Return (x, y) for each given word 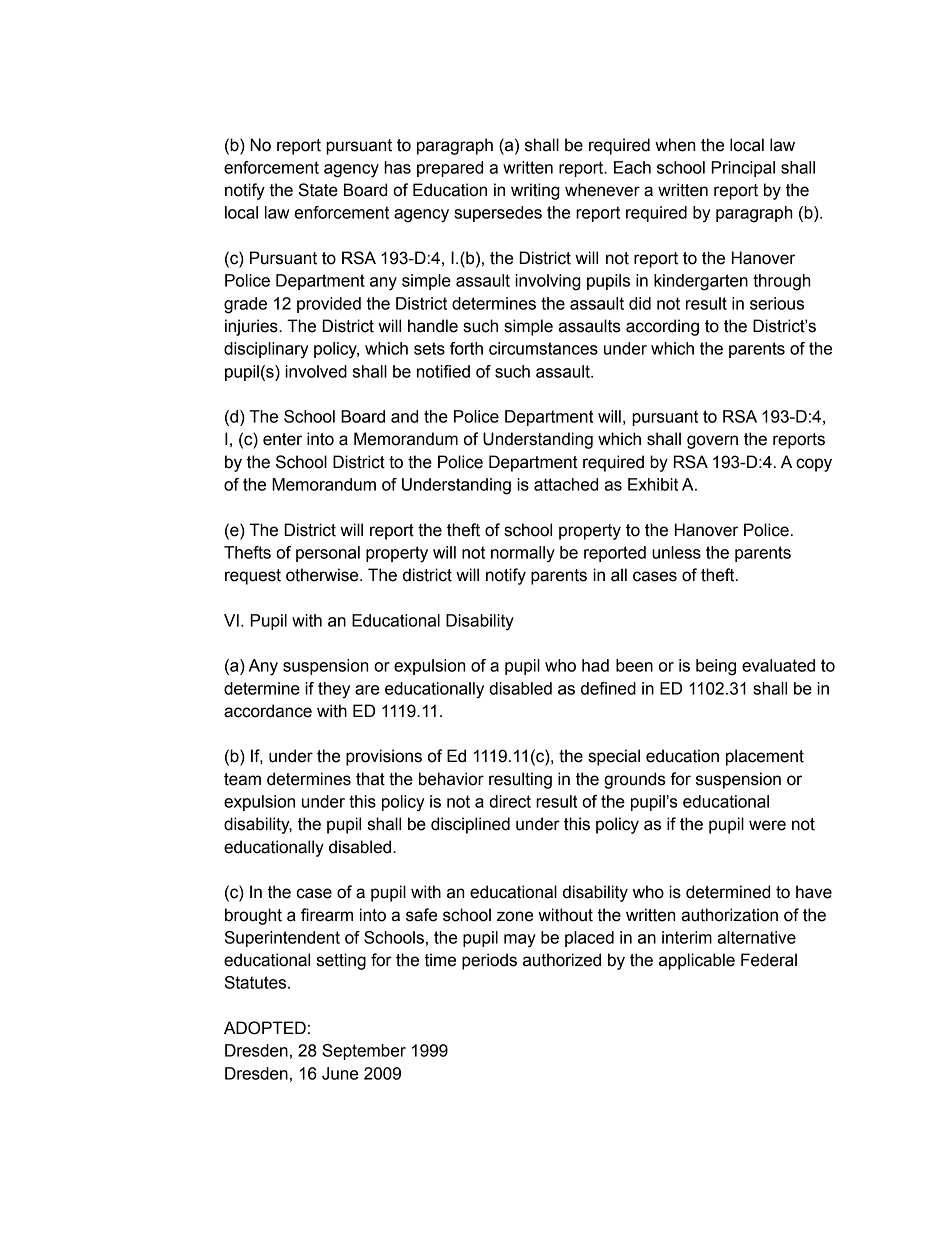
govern (712, 442)
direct (510, 801)
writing (535, 191)
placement (765, 757)
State (318, 190)
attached (566, 484)
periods (489, 961)
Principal (743, 169)
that (370, 779)
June (340, 1073)
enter (282, 439)
